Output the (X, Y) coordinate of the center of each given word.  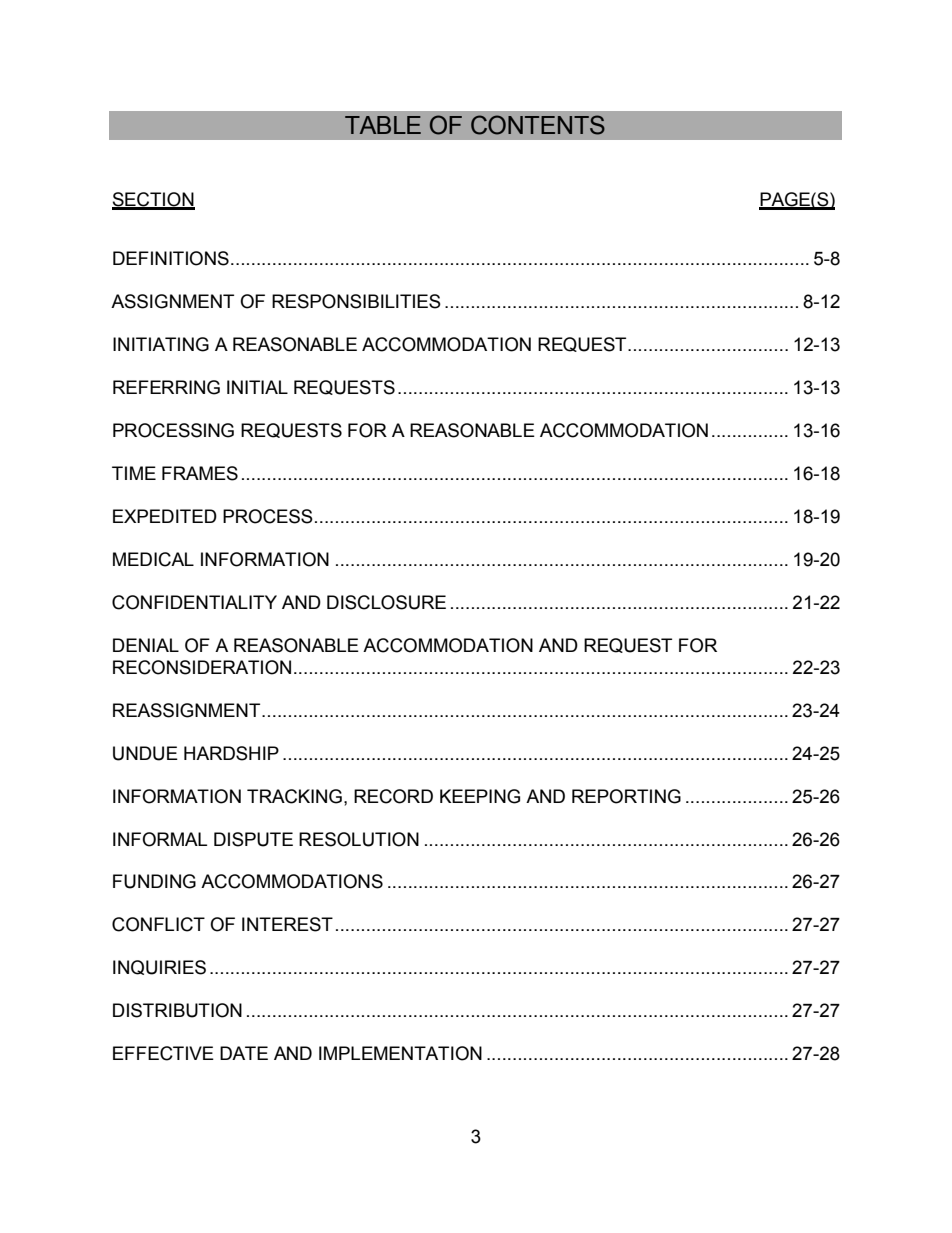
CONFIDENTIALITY (194, 602)
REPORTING (626, 796)
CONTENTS (538, 125)
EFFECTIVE (163, 1053)
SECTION (153, 200)
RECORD (393, 796)
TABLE (383, 125)
